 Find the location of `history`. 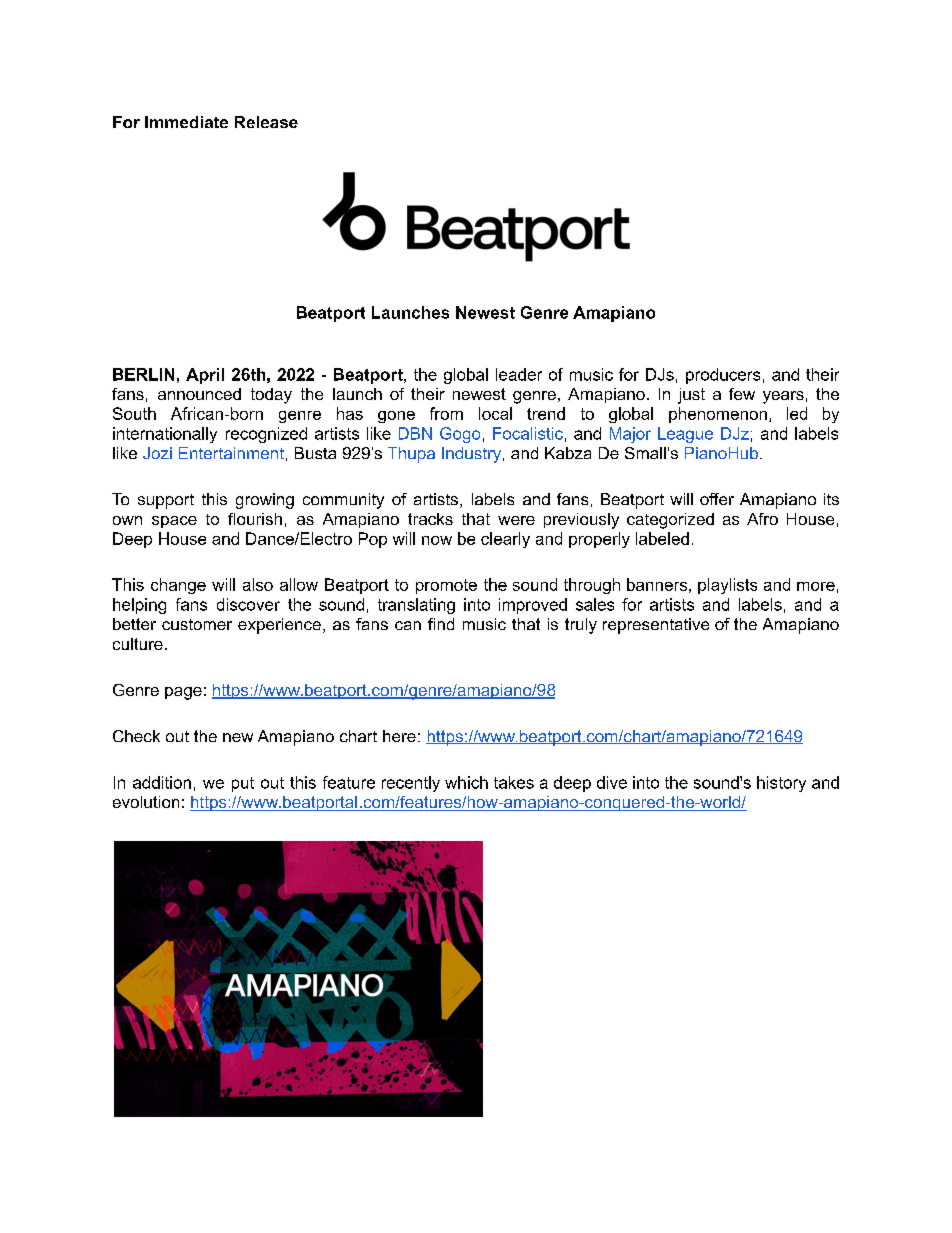

history is located at coordinates (781, 784).
